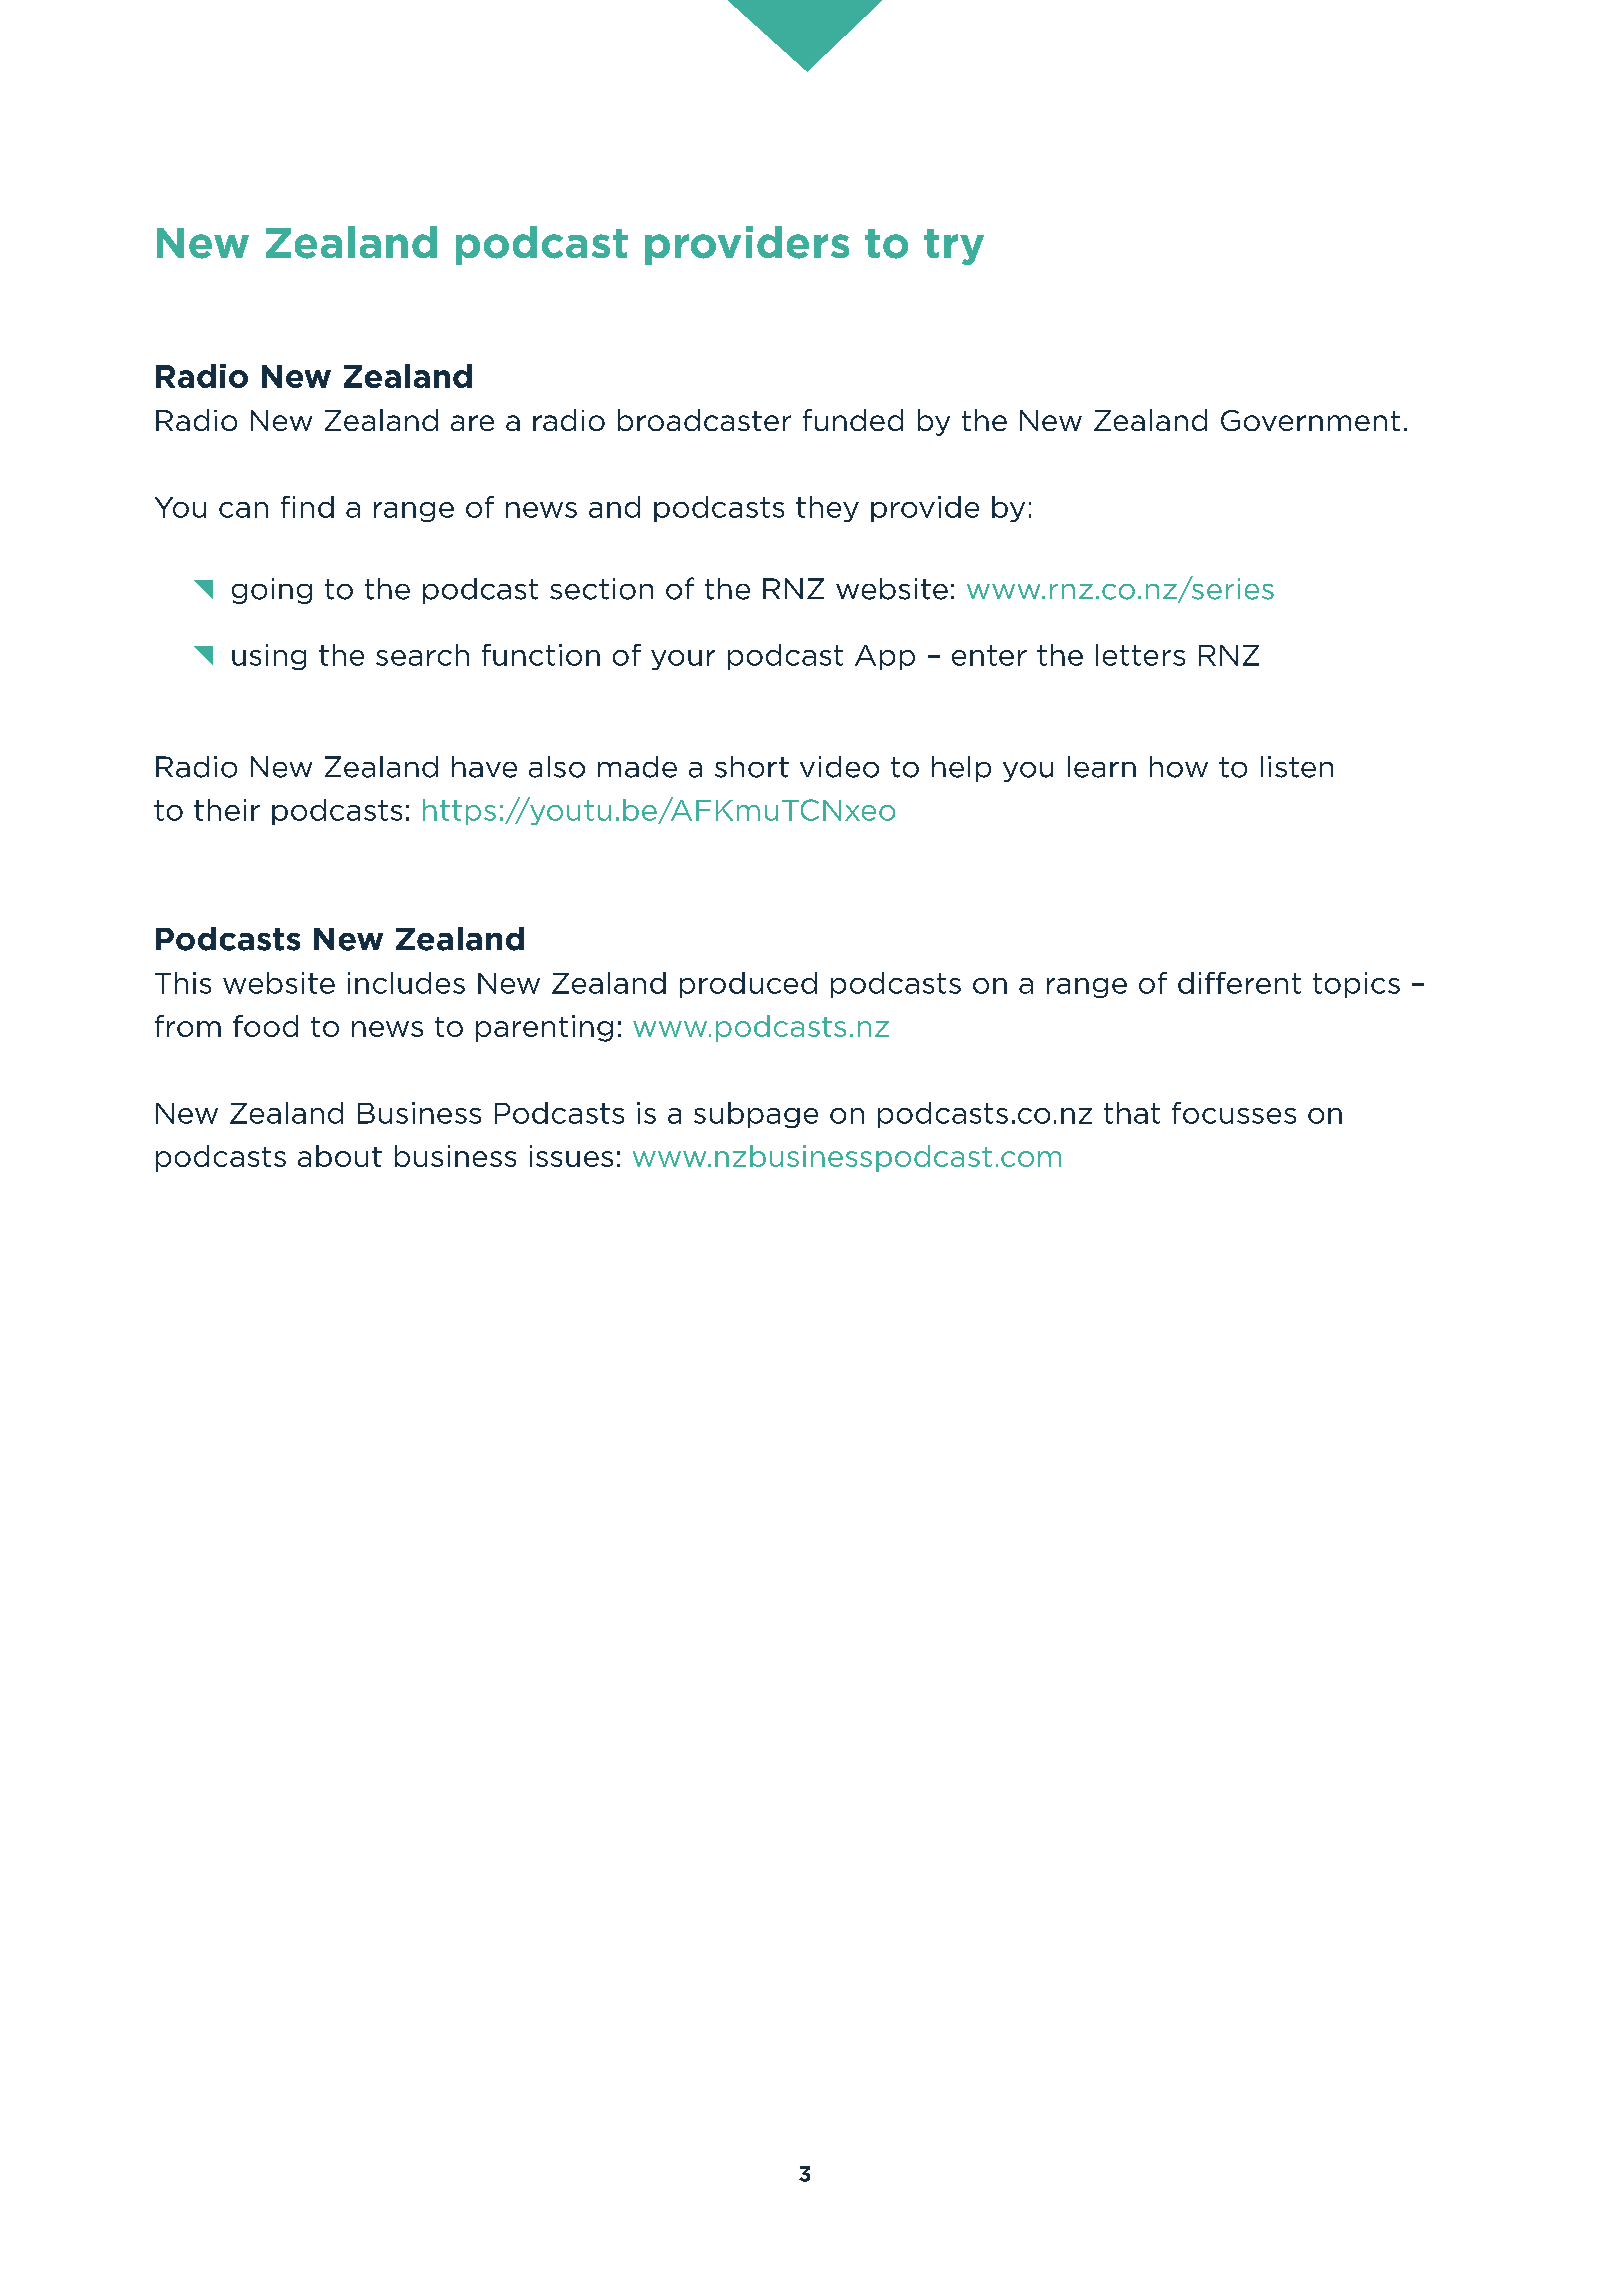 This screenshot has height=2277, width=1610. Describe the element at coordinates (1234, 1113) in the screenshot. I see `focusses` at that location.
